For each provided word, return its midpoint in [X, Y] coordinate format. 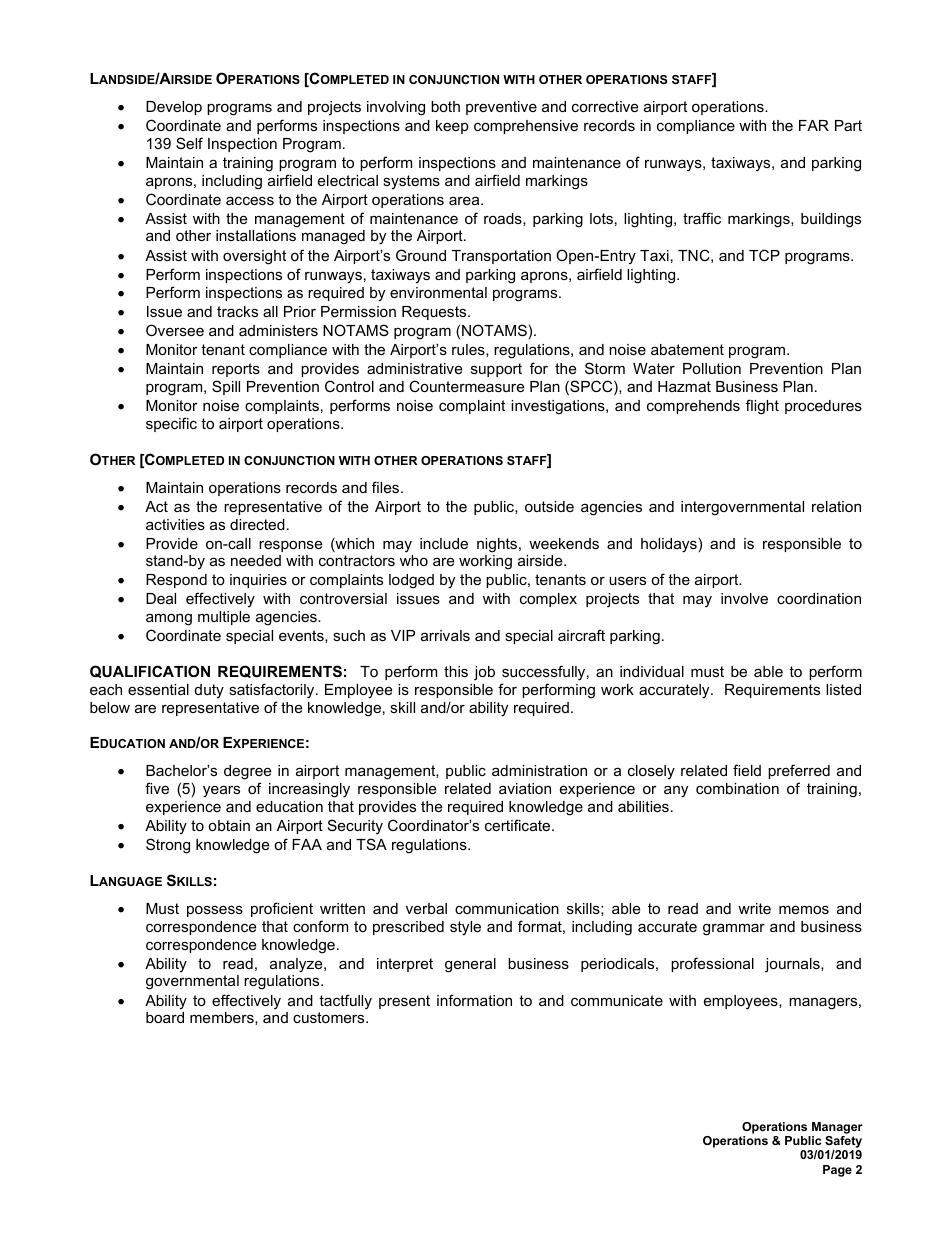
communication [507, 908]
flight [762, 407]
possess [215, 911]
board [165, 1017]
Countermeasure [466, 386]
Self [189, 143]
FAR [814, 125]
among [169, 620]
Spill [226, 387]
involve [744, 598]
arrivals [445, 635]
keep [452, 127]
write [754, 908]
